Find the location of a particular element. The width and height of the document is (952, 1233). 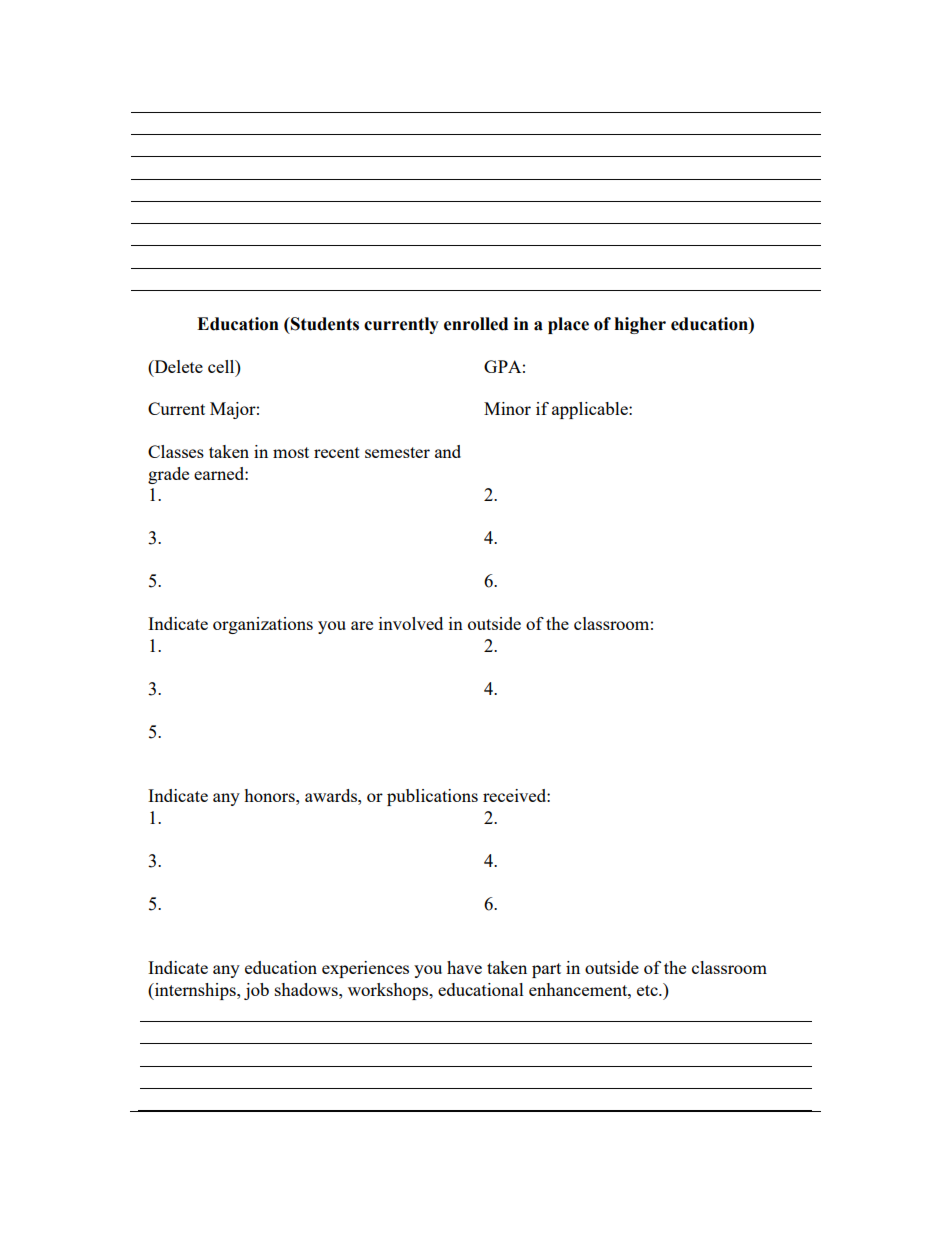

and is located at coordinates (448, 451).
